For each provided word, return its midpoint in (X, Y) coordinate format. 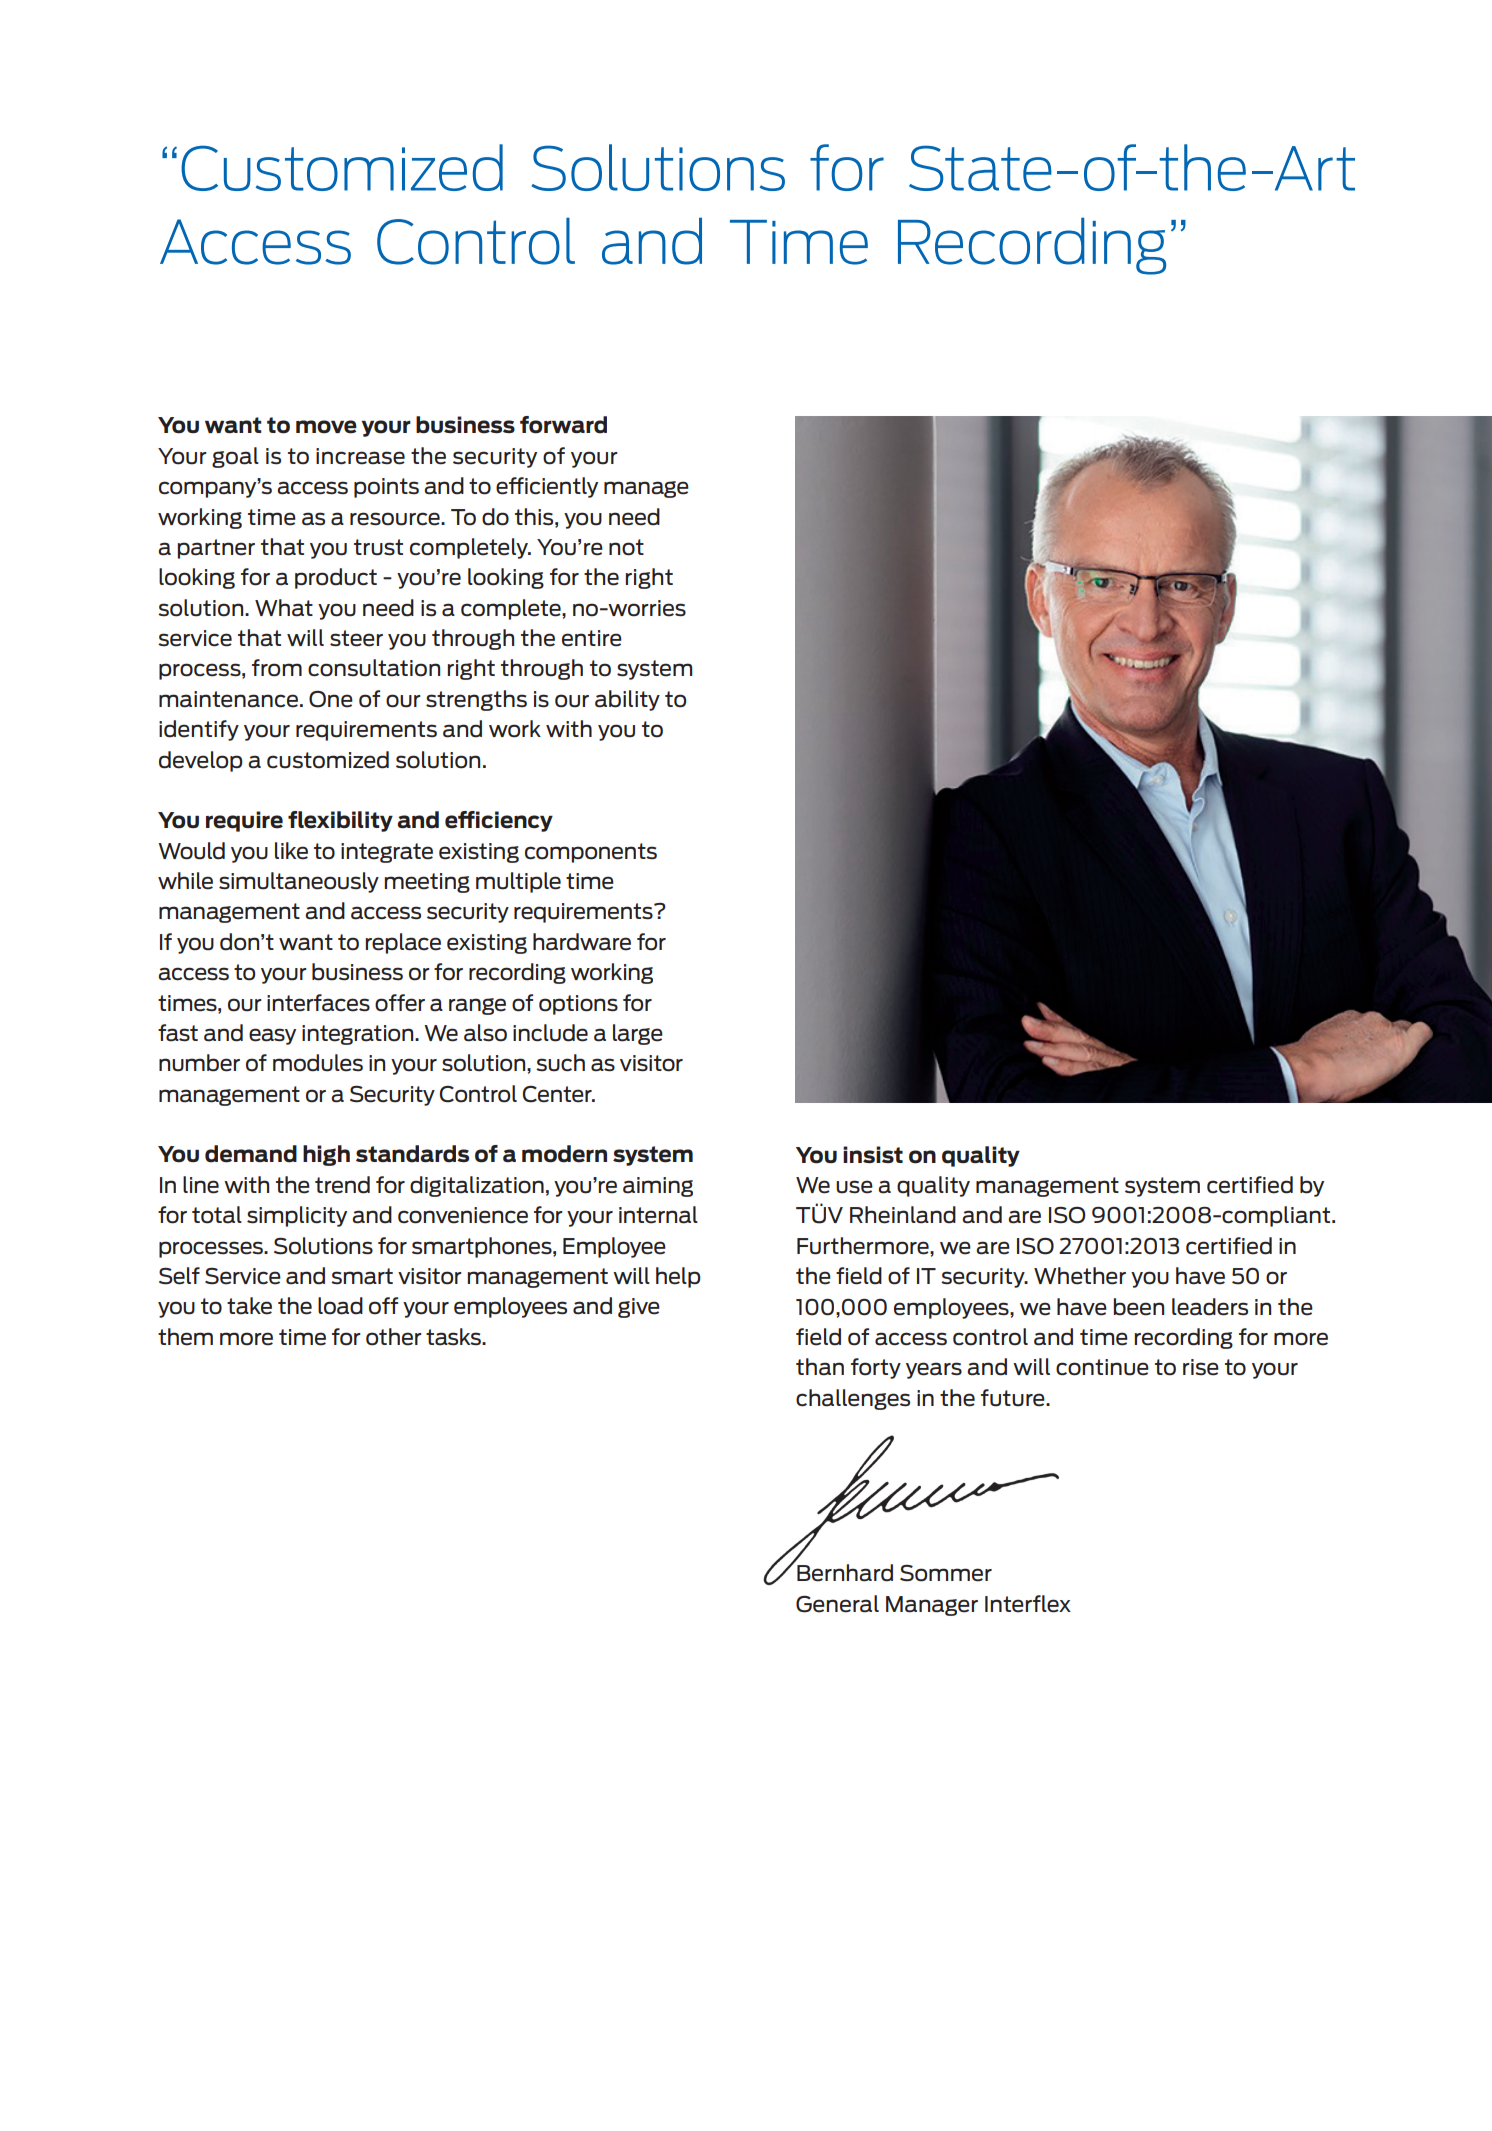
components (591, 853)
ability (627, 700)
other (394, 1337)
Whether (1080, 1276)
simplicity (297, 1216)
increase (360, 456)
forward (563, 425)
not (626, 547)
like (291, 851)
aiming (658, 1187)
